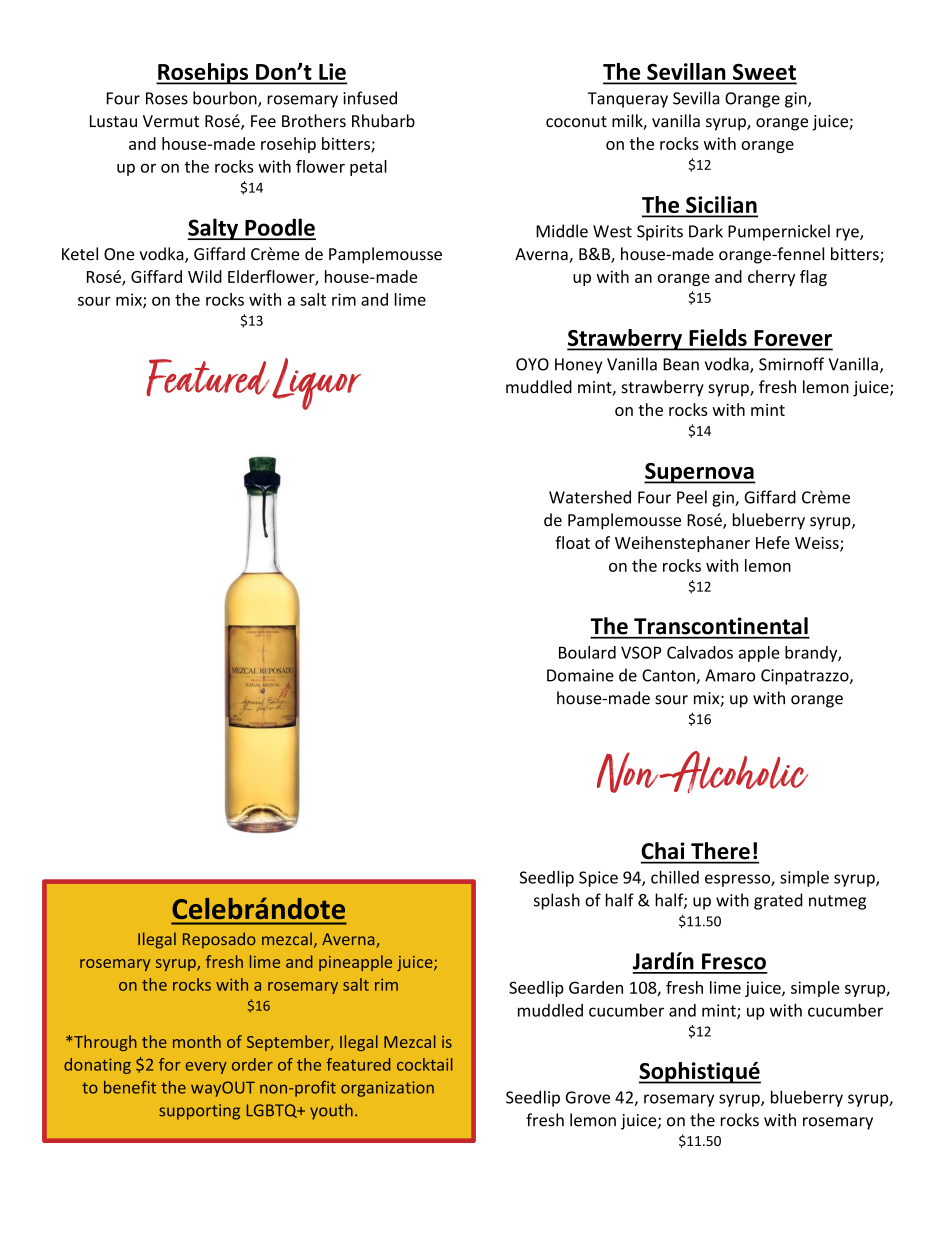 This document has width=952, height=1233. I want to click on Weiss, so click(818, 544).
